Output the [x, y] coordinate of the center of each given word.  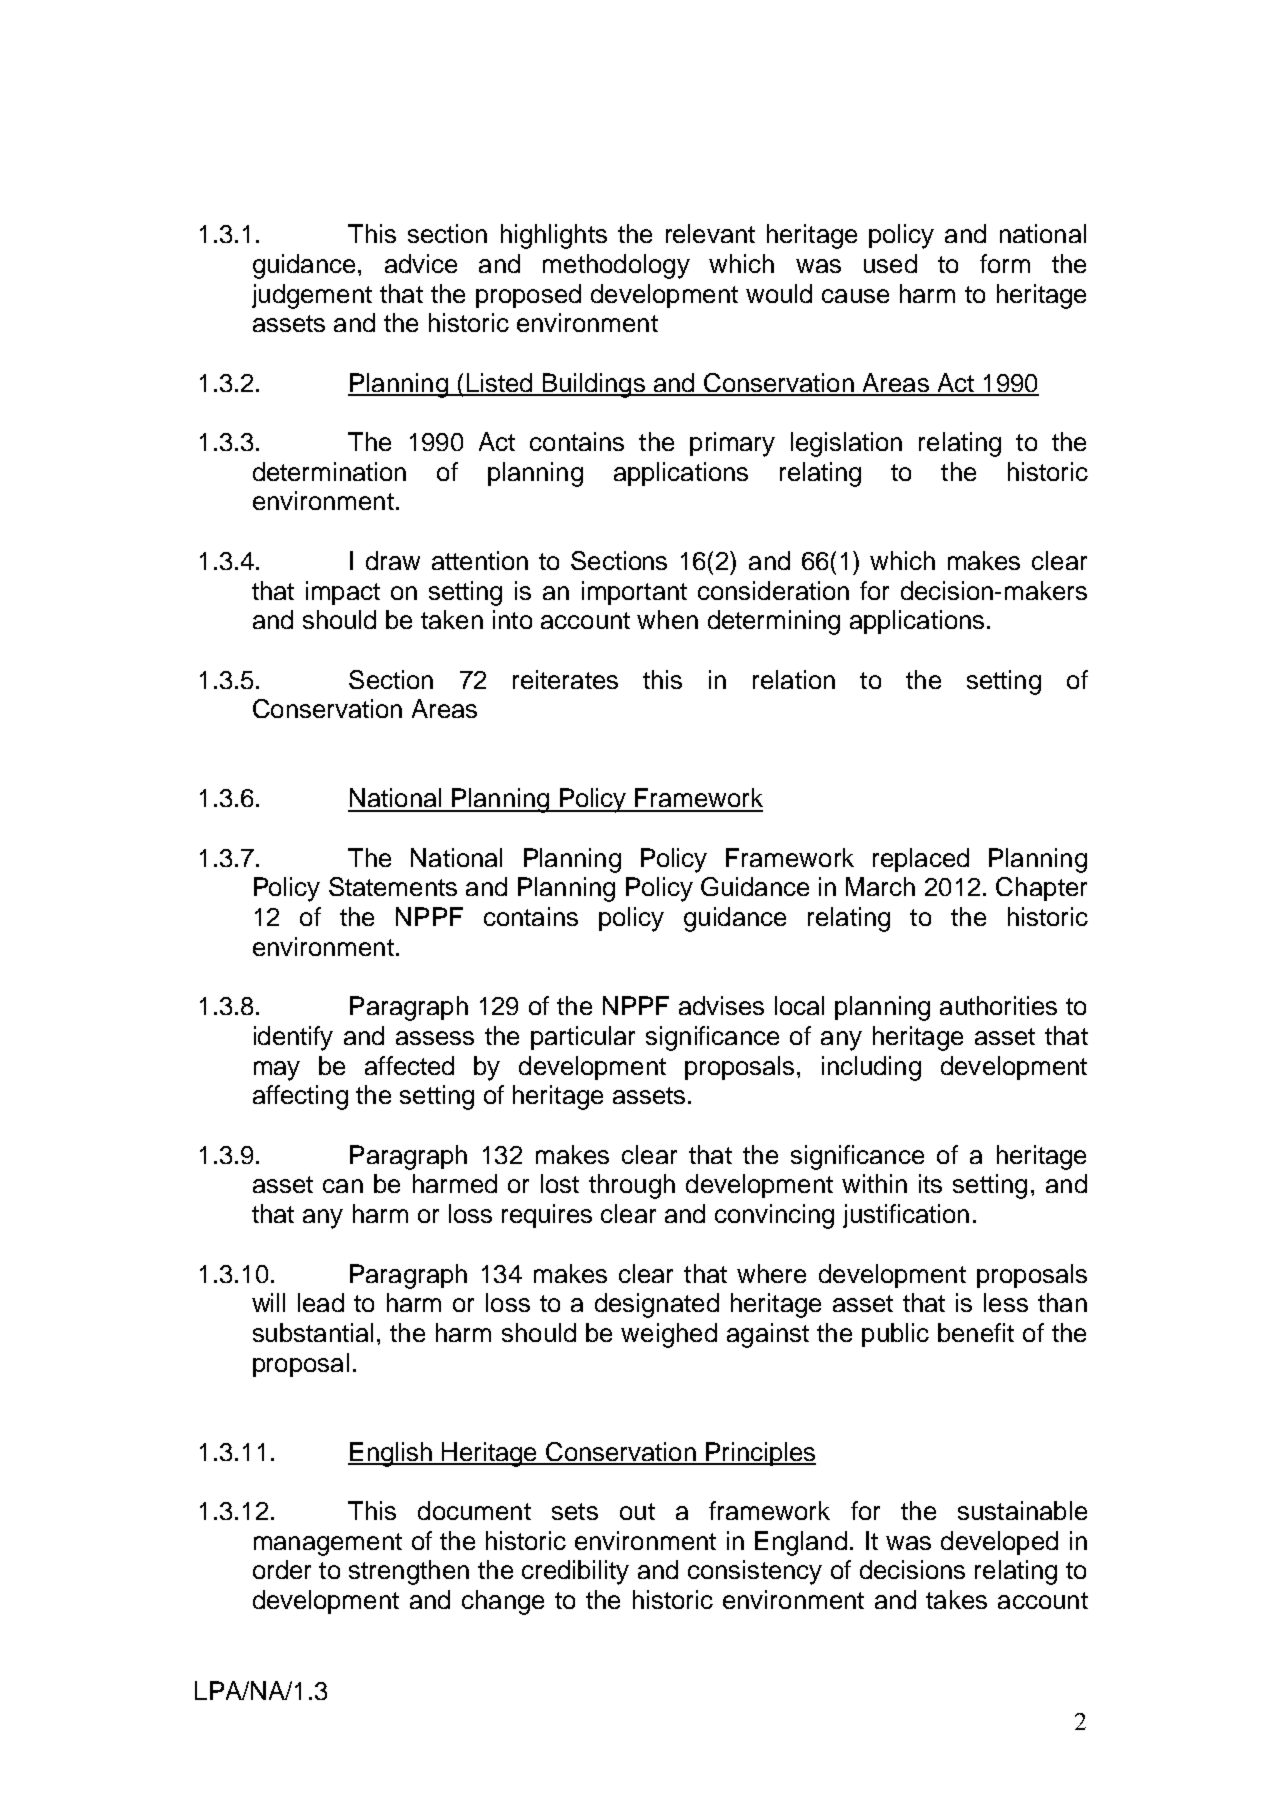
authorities [998, 1005]
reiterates [565, 679]
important [634, 593]
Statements [393, 886]
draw [393, 560]
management [328, 1544]
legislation [846, 444]
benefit [976, 1332]
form [1005, 263]
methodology [616, 266]
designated [657, 1305]
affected [409, 1065]
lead [321, 1302]
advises [721, 1005]
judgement [312, 296]
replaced [921, 860]
